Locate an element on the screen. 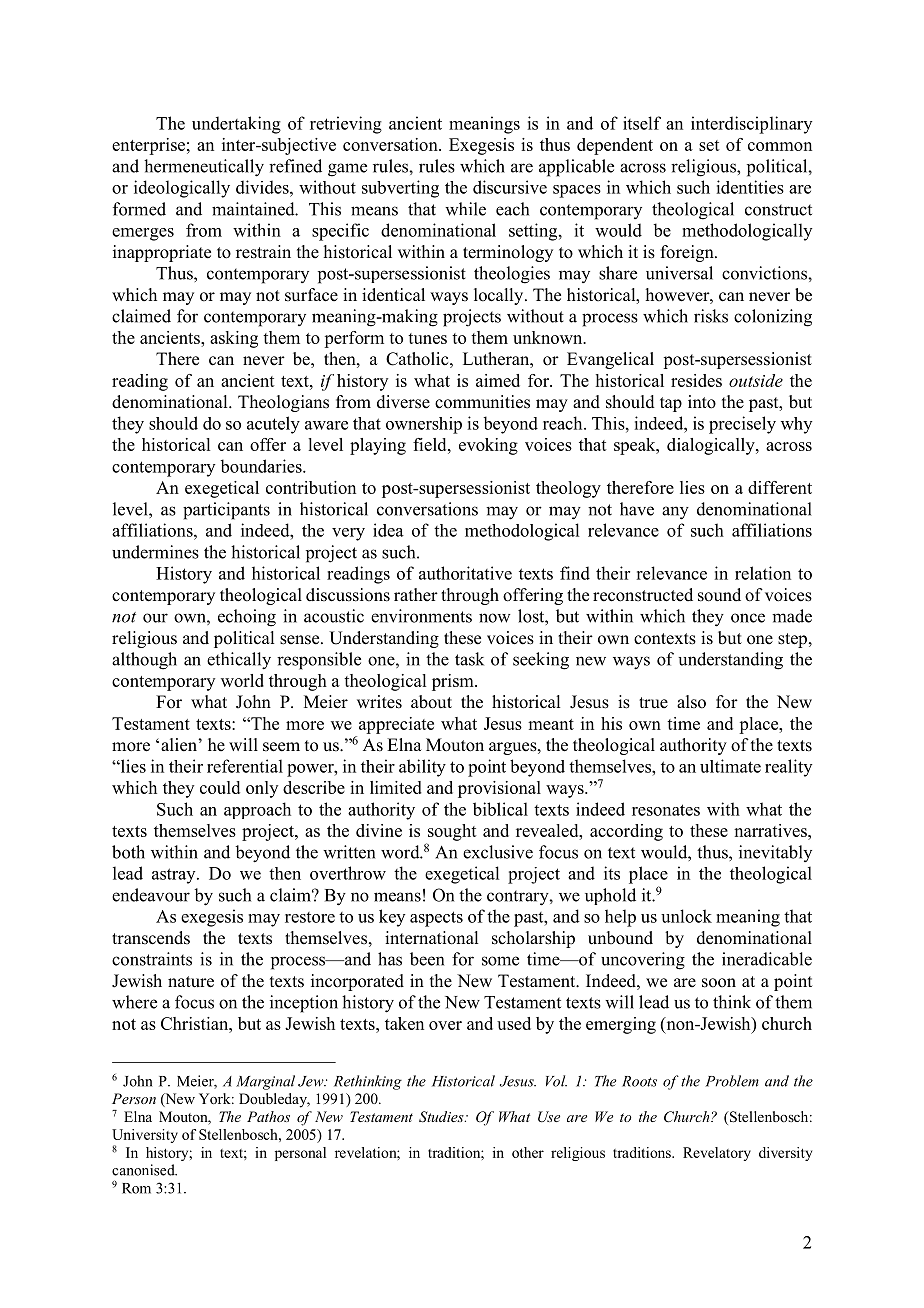  could is located at coordinates (220, 787).
